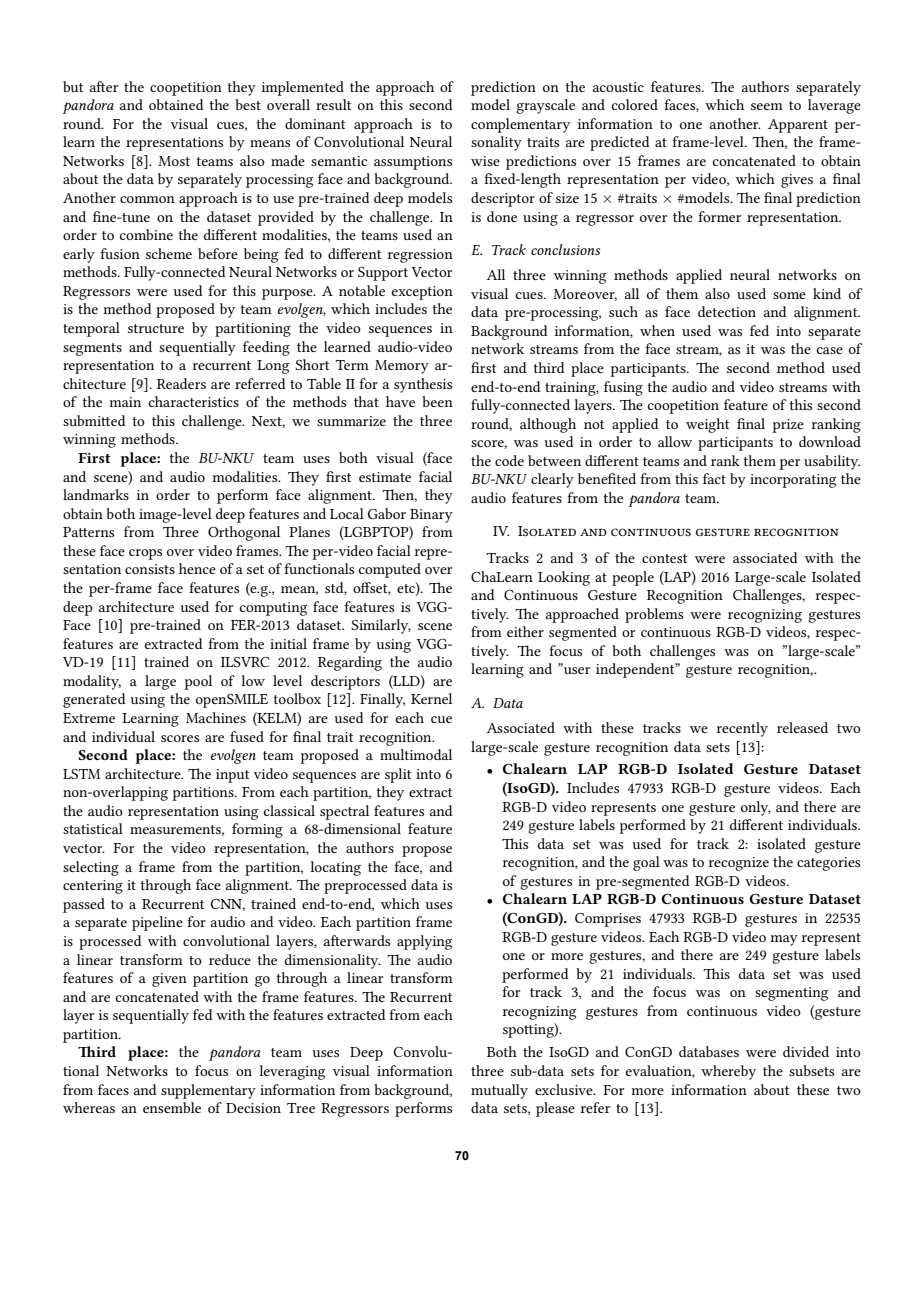 This screenshot has height=1308, width=924. I want to click on whereby, so click(728, 1072).
